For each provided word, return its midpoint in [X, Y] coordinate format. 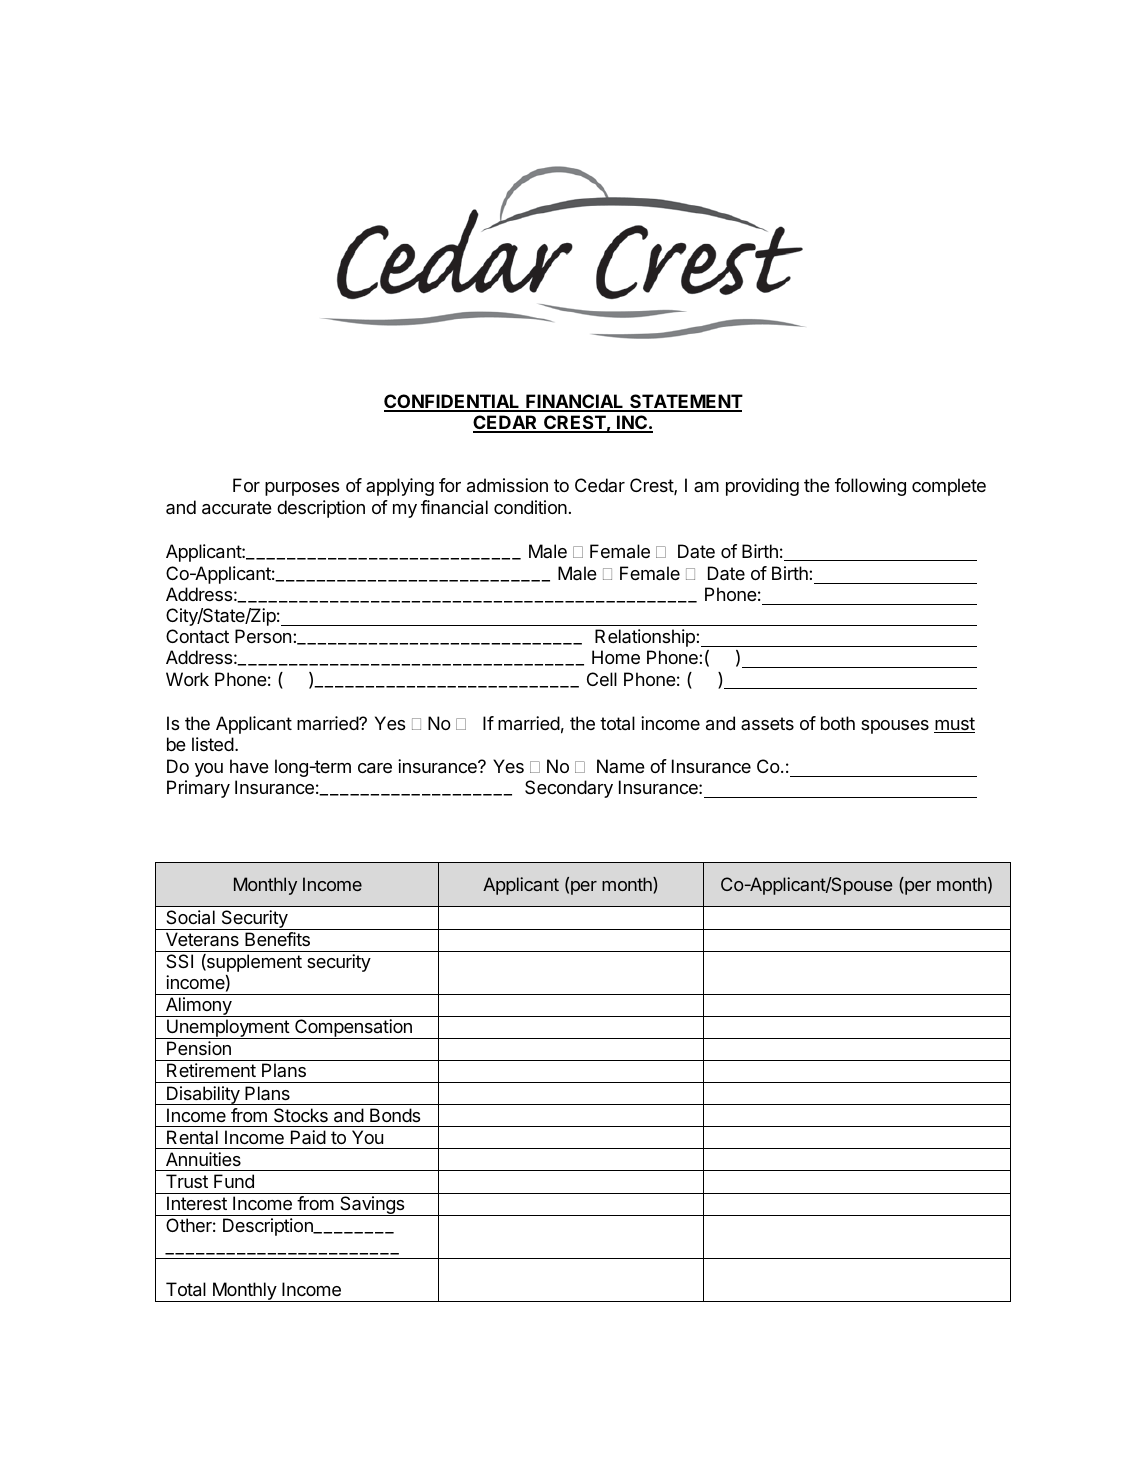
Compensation [353, 1029]
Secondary [569, 789]
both [838, 723]
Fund [234, 1181]
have [249, 766]
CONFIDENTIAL [453, 402]
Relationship [646, 638]
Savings [372, 1206]
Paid [308, 1137]
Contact [197, 636]
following [870, 487]
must [954, 725]
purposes [302, 489]
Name [621, 766]
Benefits [277, 939]
